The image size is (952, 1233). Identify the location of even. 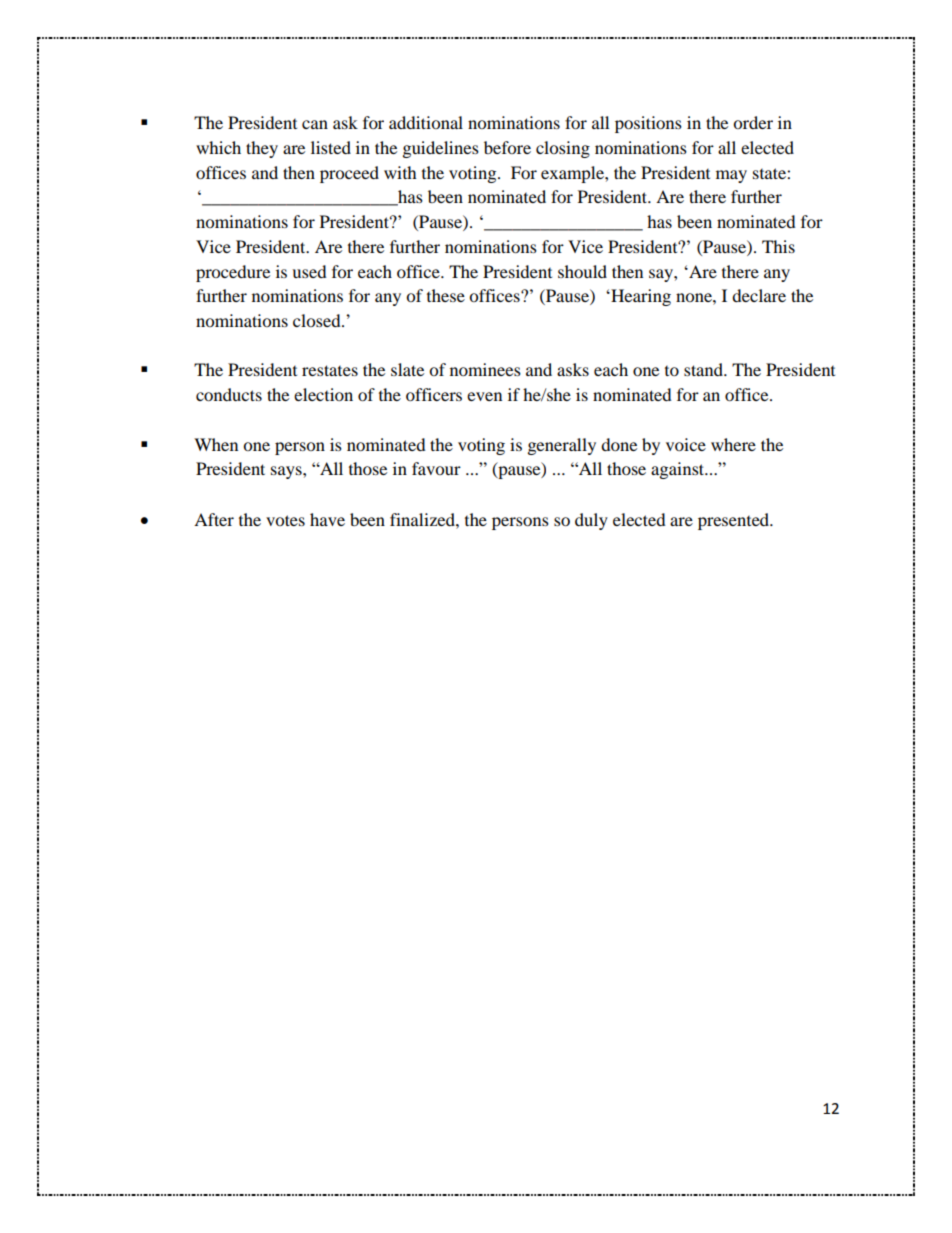
(484, 396).
